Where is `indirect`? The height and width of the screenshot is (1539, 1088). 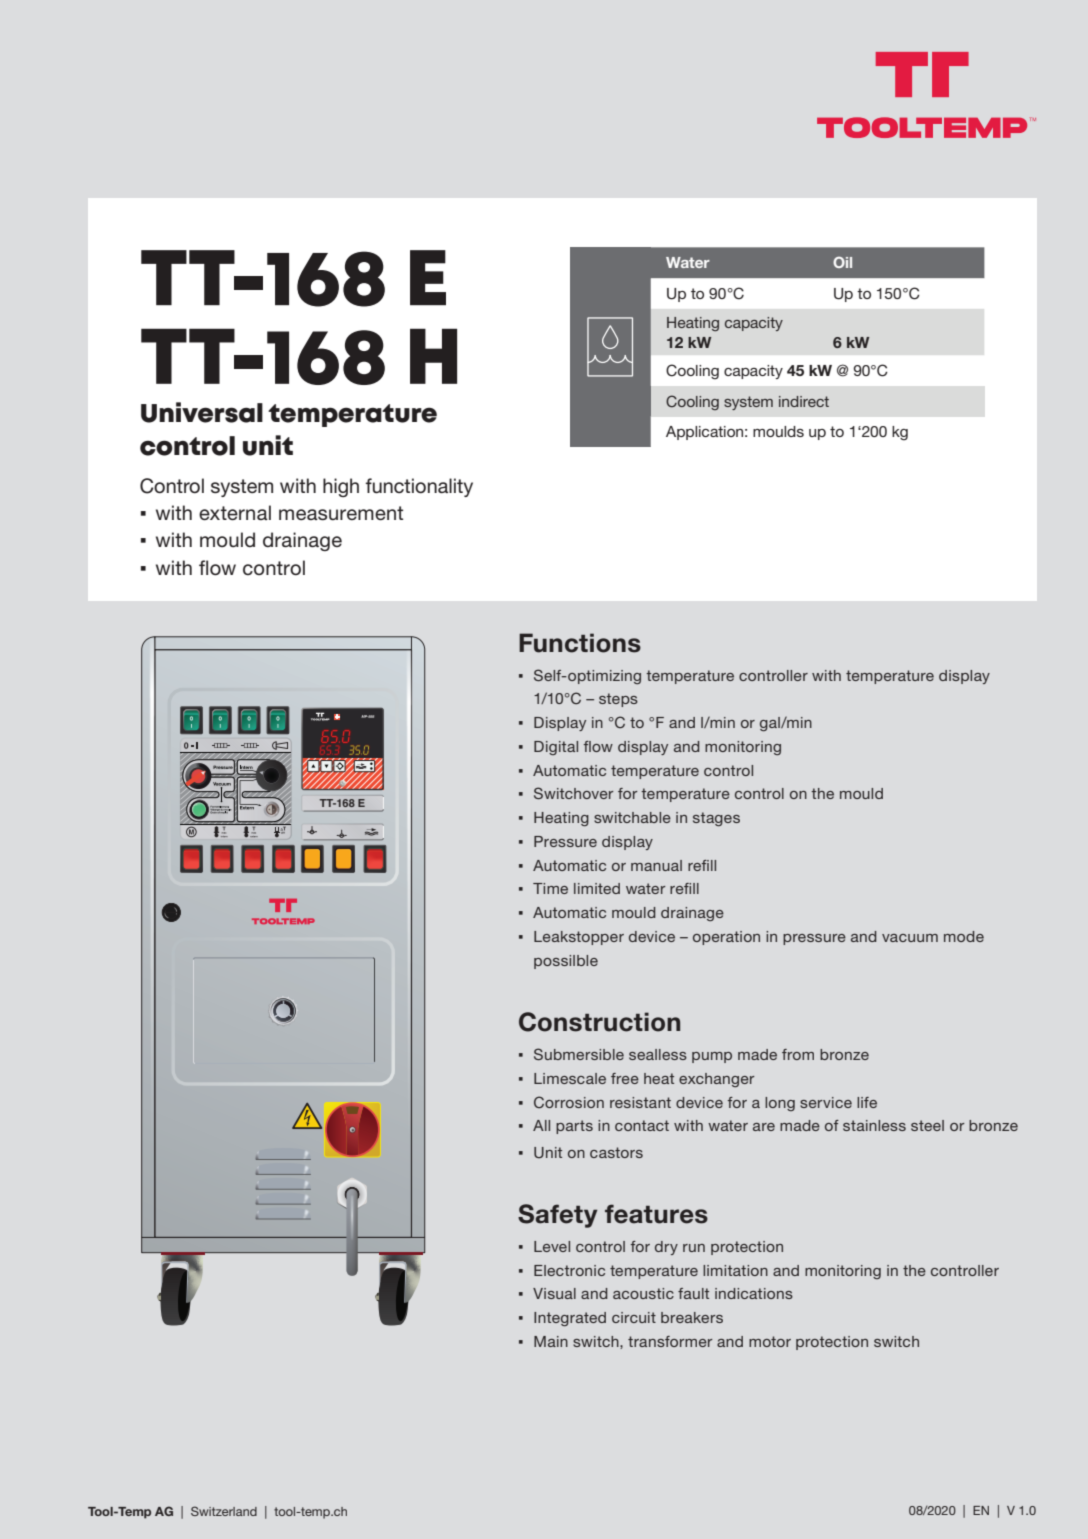
indirect is located at coordinates (804, 401).
